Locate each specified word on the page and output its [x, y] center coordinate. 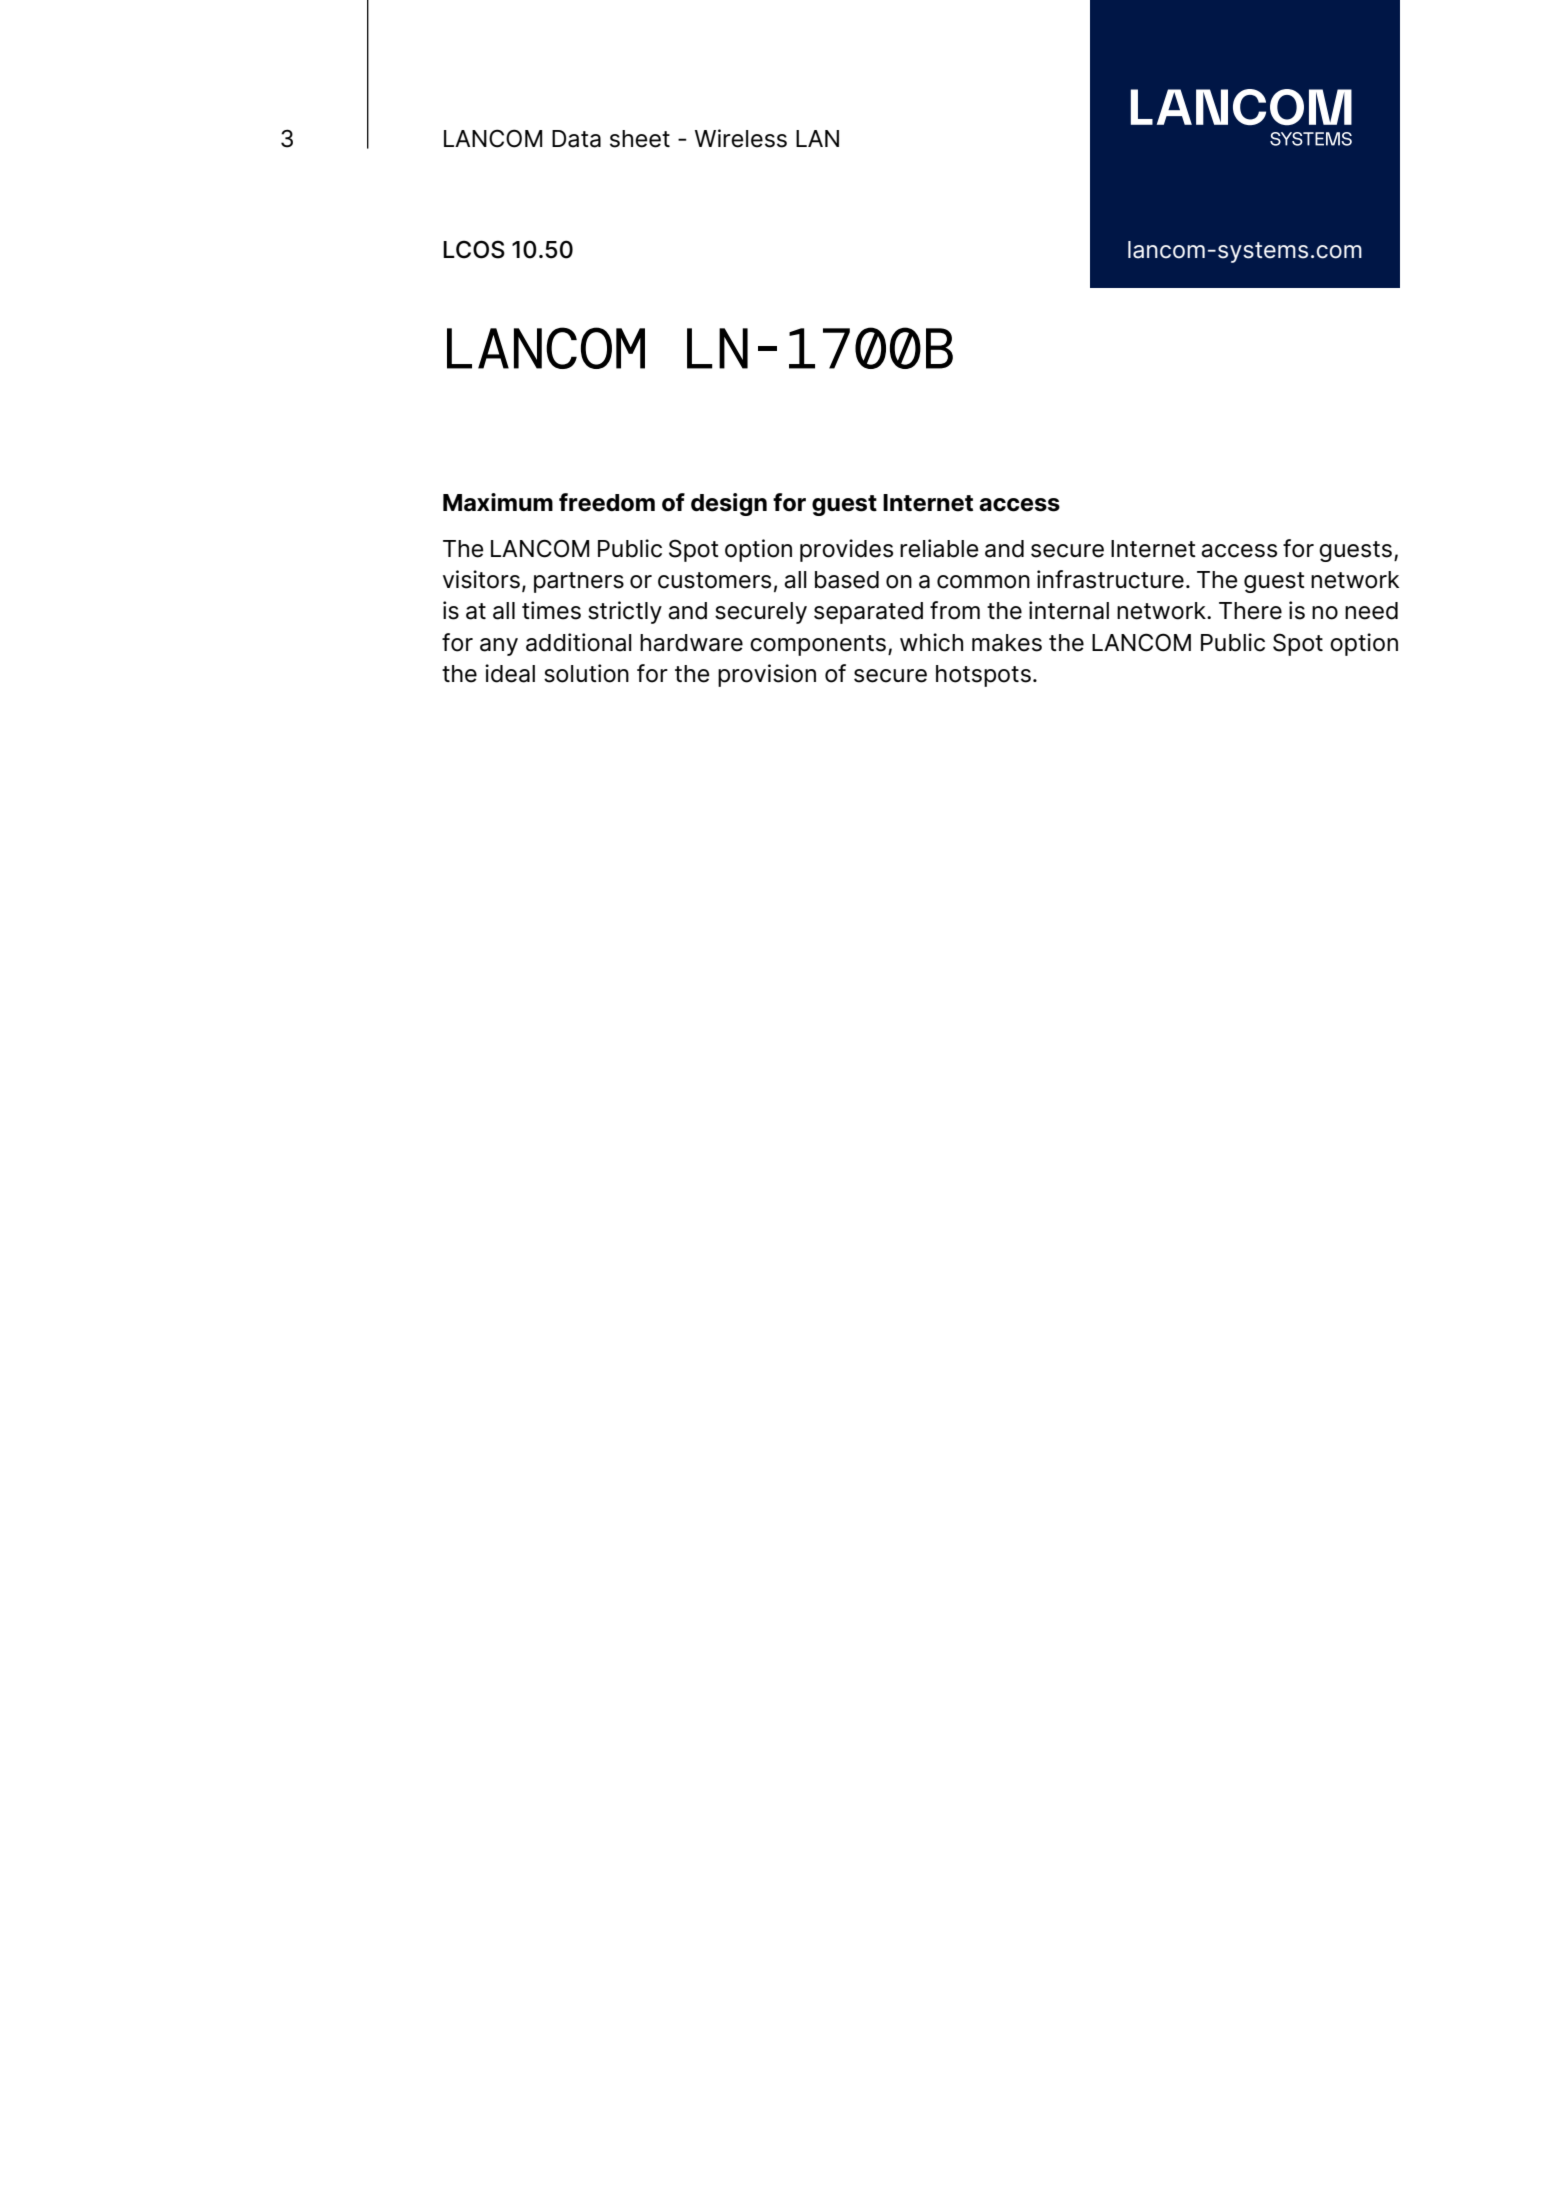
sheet [640, 139]
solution [586, 673]
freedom [607, 502]
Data [576, 139]
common [983, 582]
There [1250, 611]
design [729, 504]
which [931, 642]
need [1371, 611]
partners [579, 582]
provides [846, 550]
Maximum [498, 502]
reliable [939, 548]
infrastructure [1110, 579]
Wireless [741, 138]
